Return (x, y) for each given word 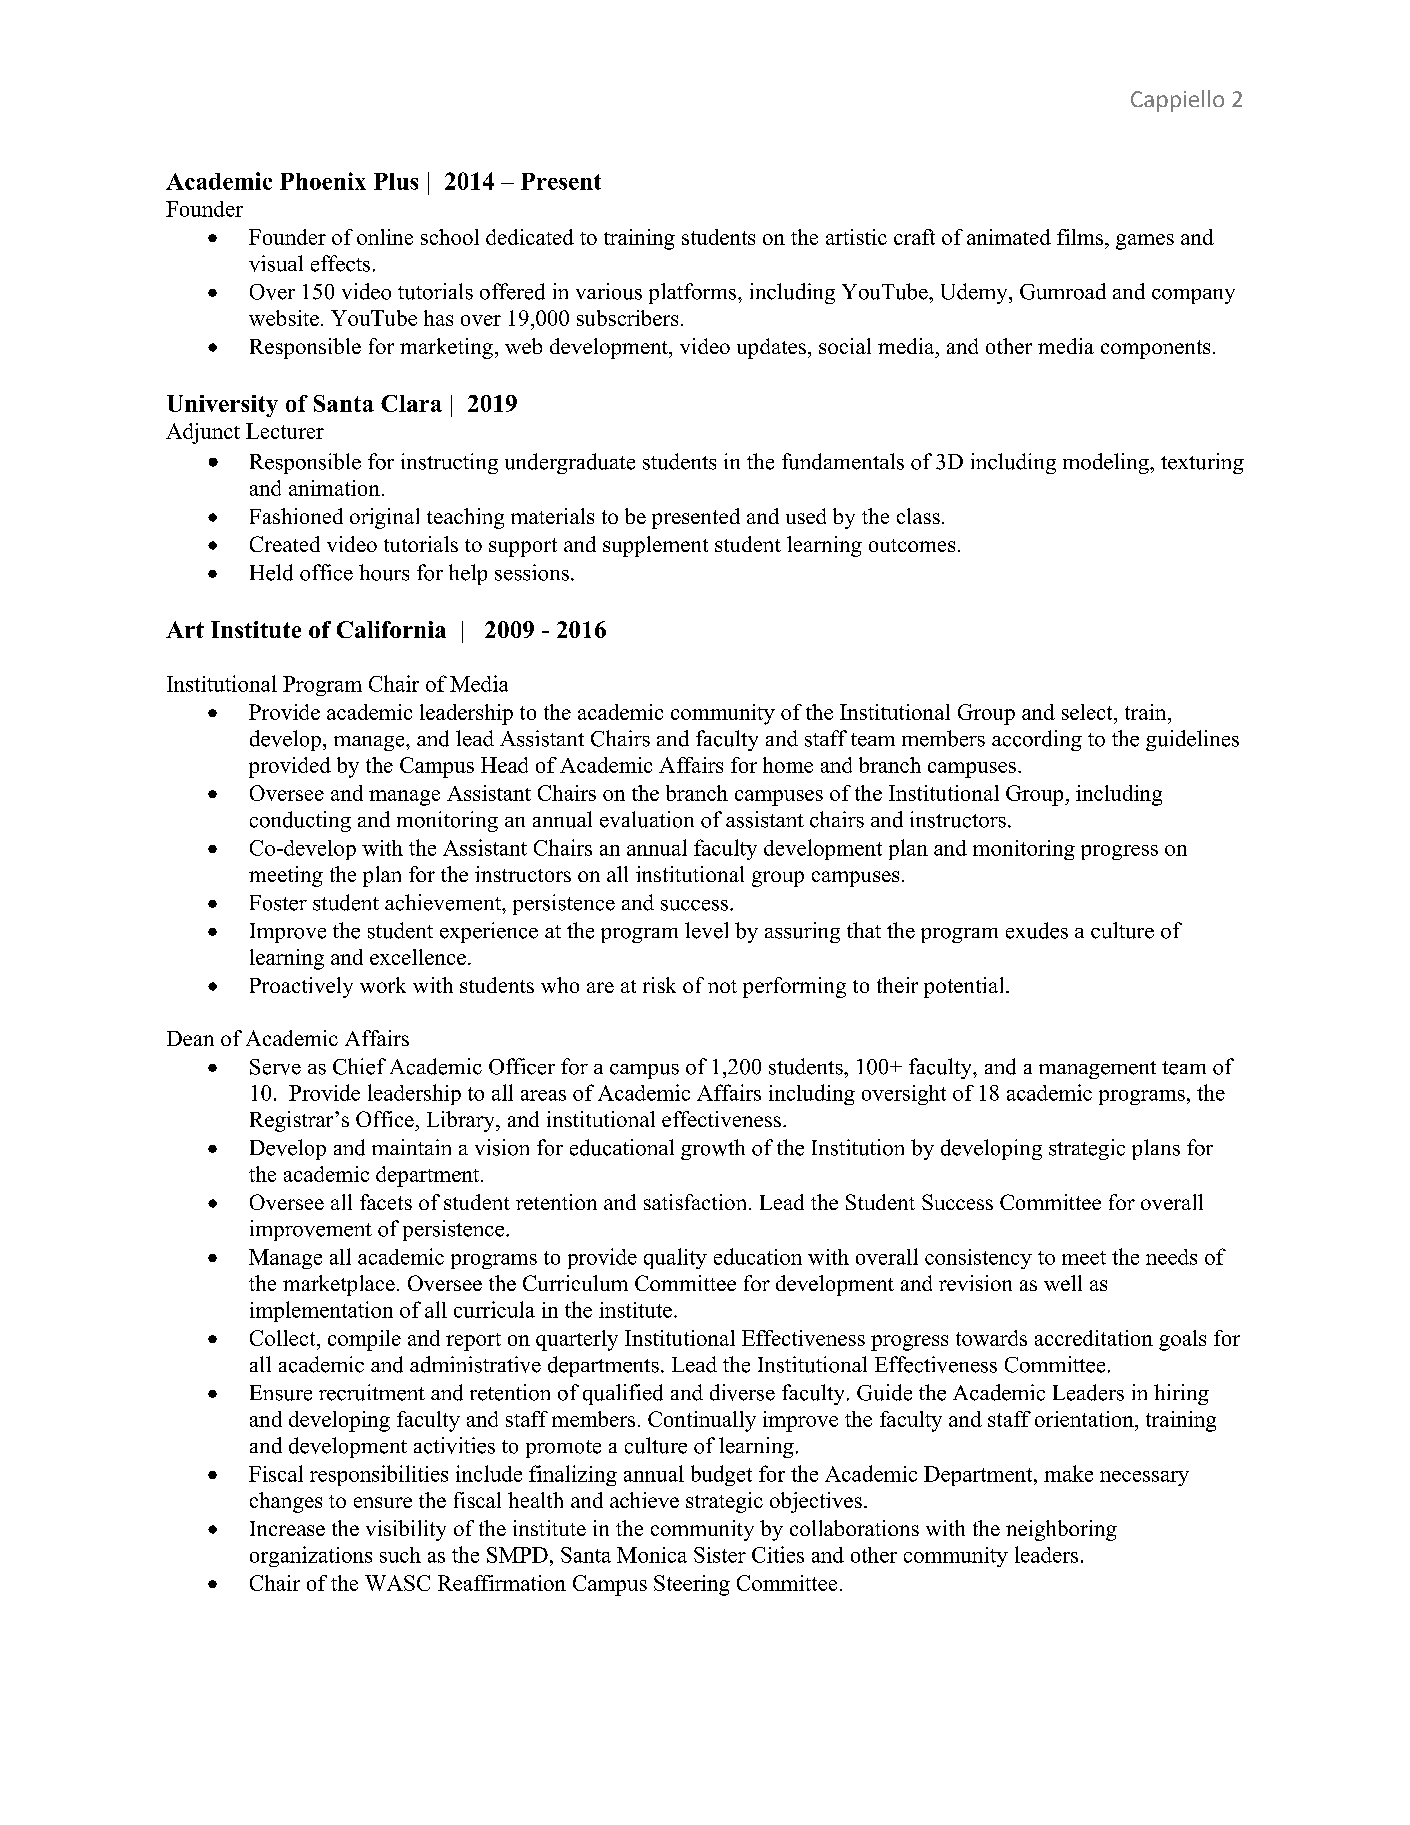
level (706, 930)
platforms (694, 293)
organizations (311, 1556)
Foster (278, 903)
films (1081, 237)
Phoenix (323, 181)
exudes (1037, 930)
